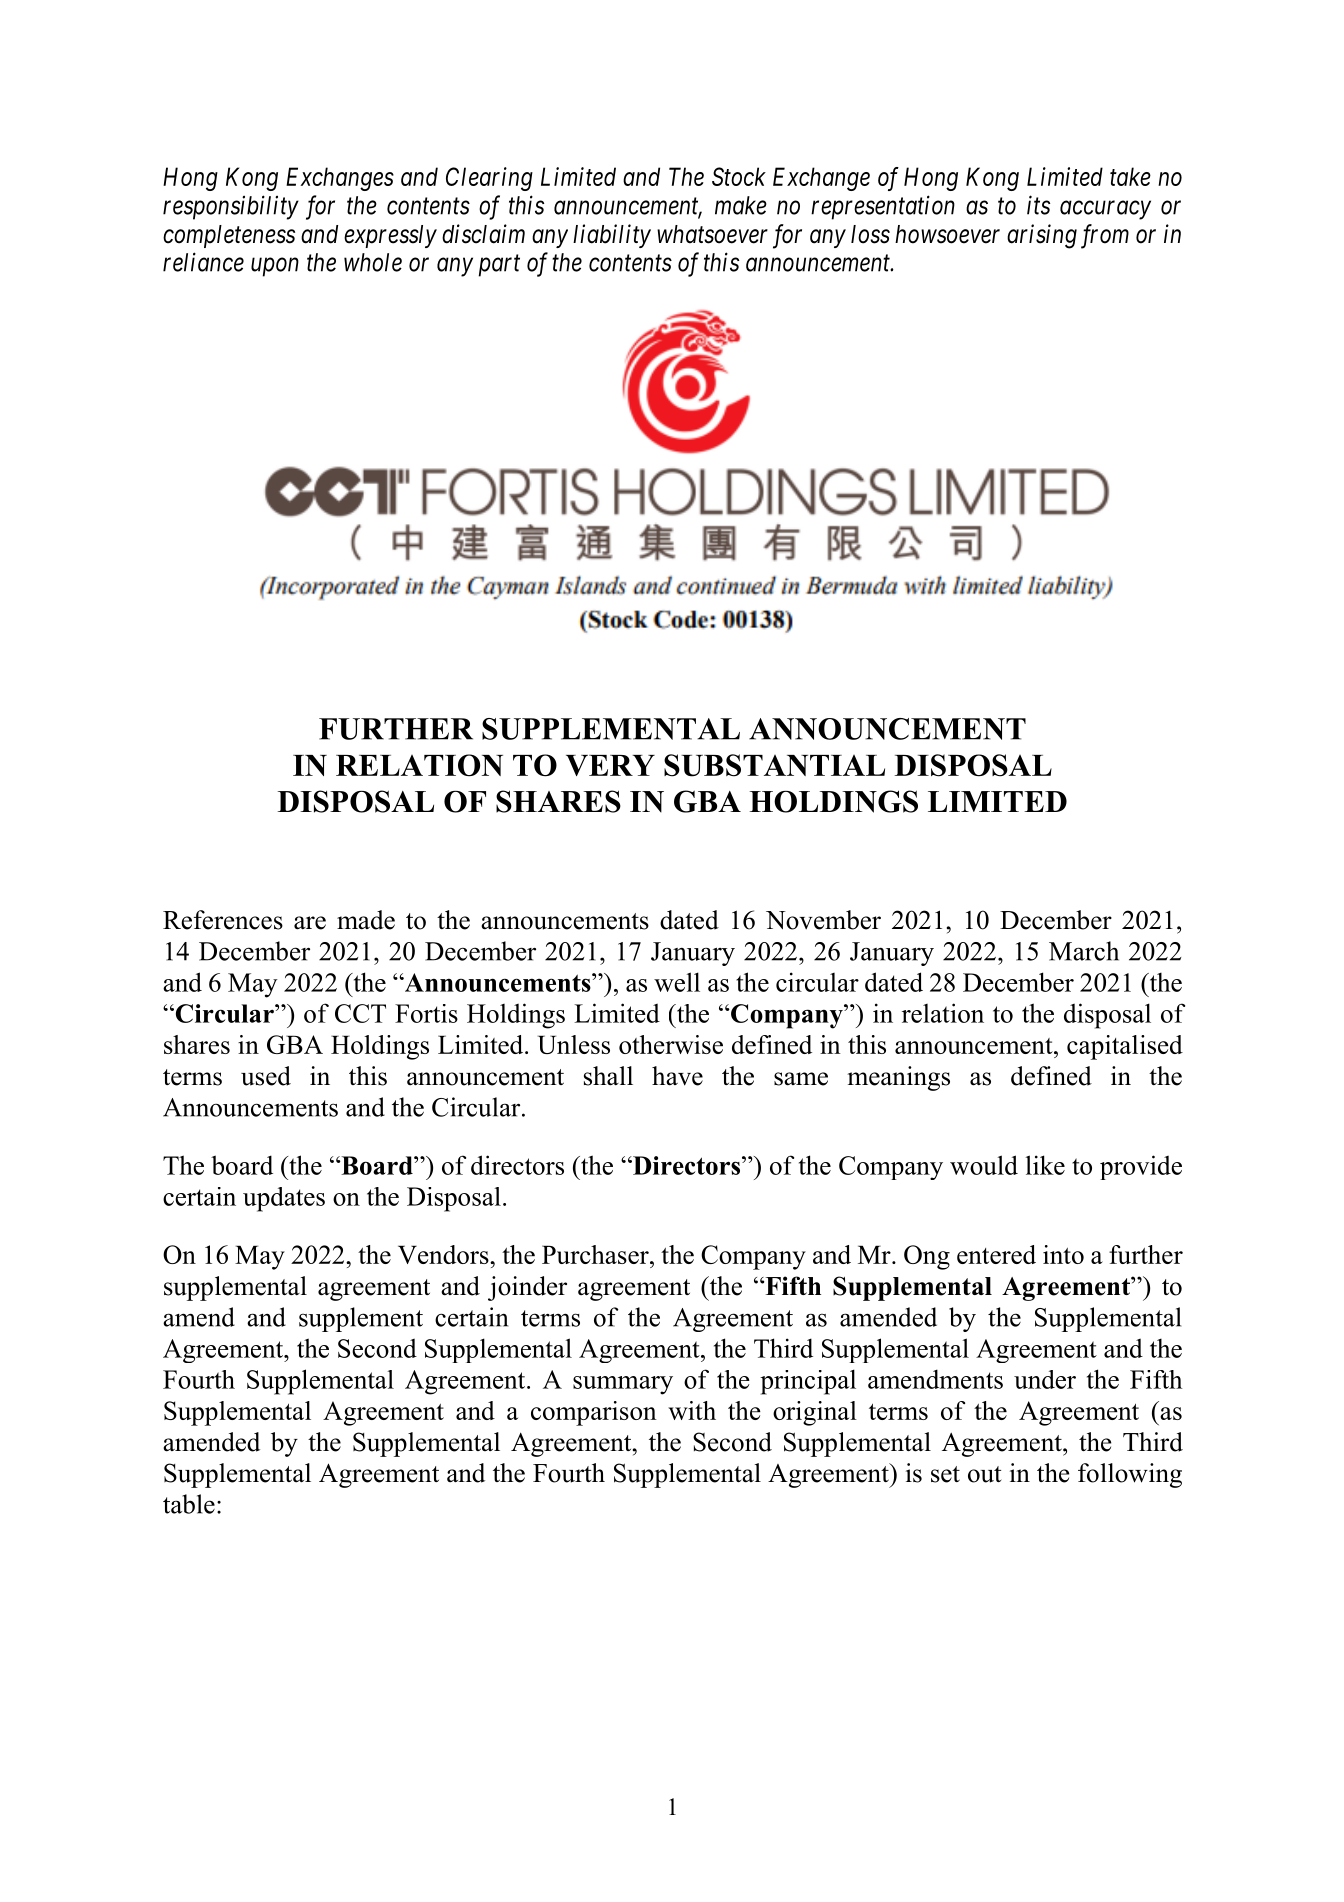  Describe the element at coordinates (231, 207) in the screenshot. I see `responsibility` at that location.
